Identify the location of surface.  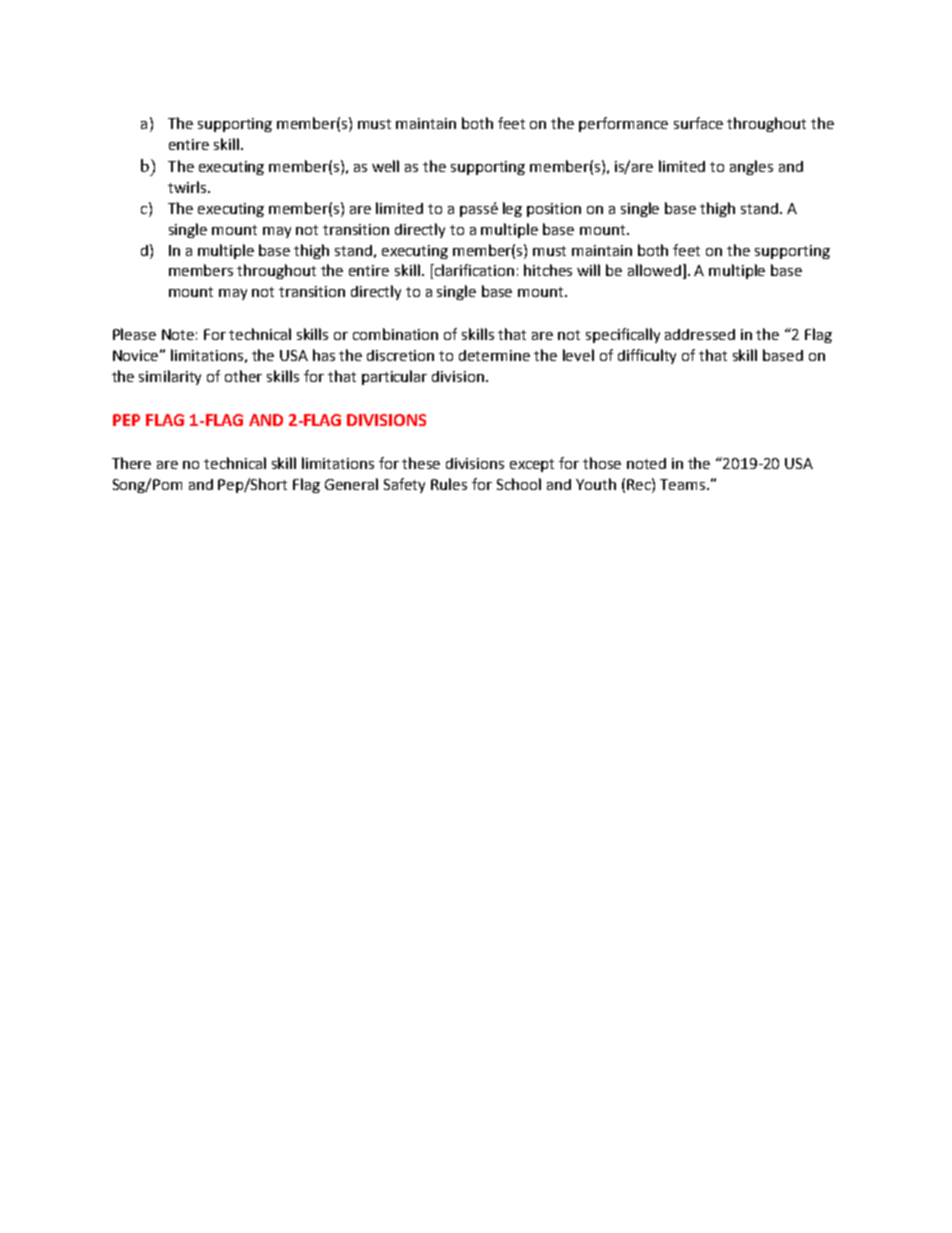
(698, 123).
